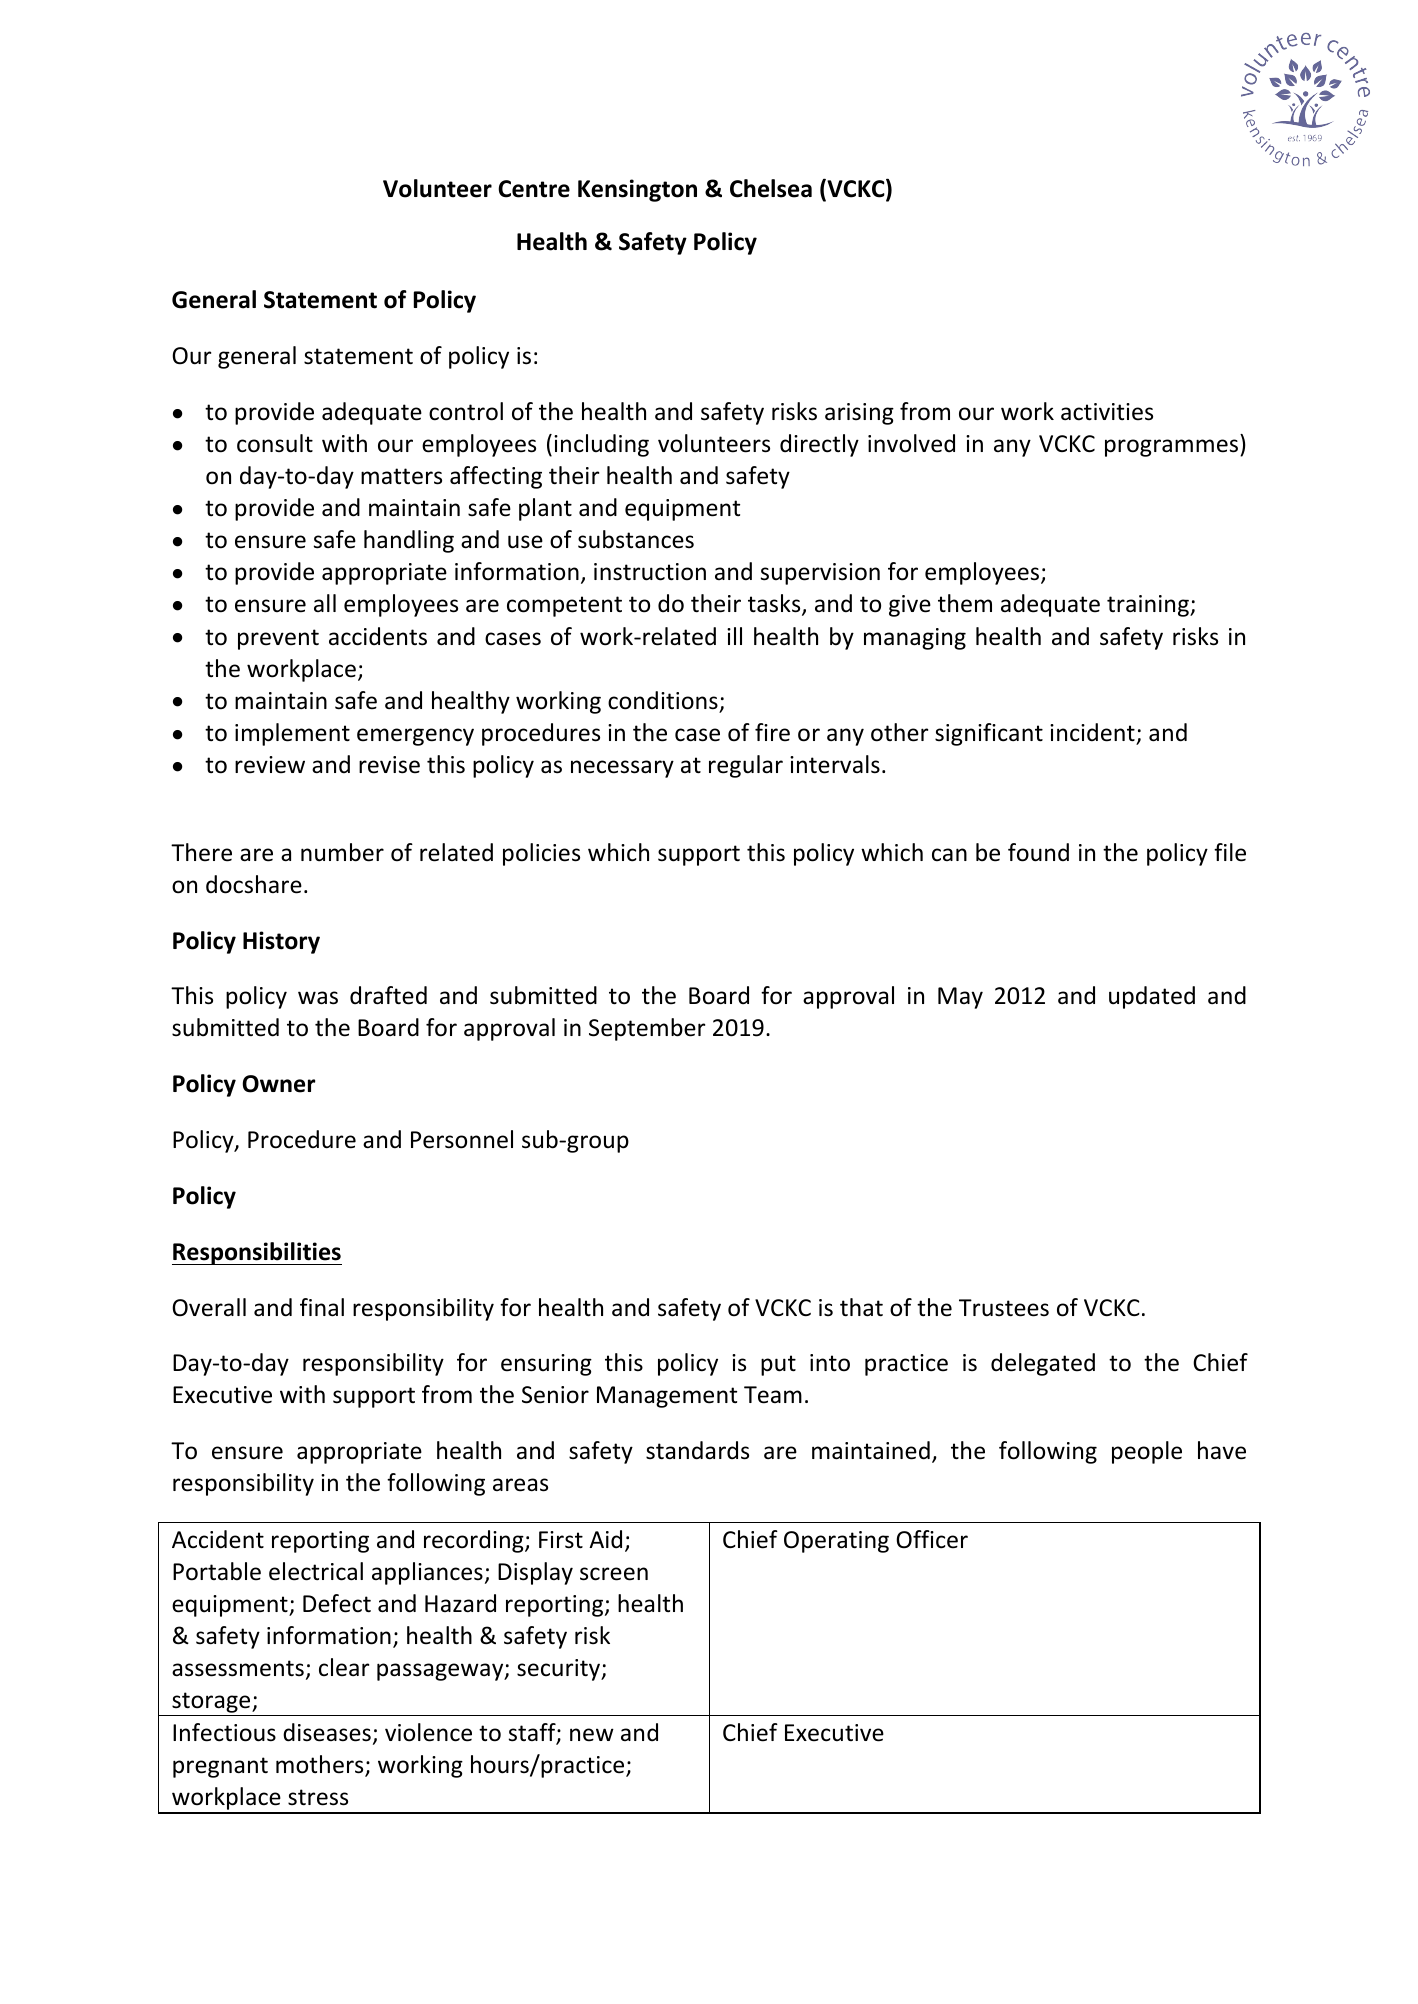 Image resolution: width=1418 pixels, height=2004 pixels. I want to click on Officer, so click(932, 1539).
